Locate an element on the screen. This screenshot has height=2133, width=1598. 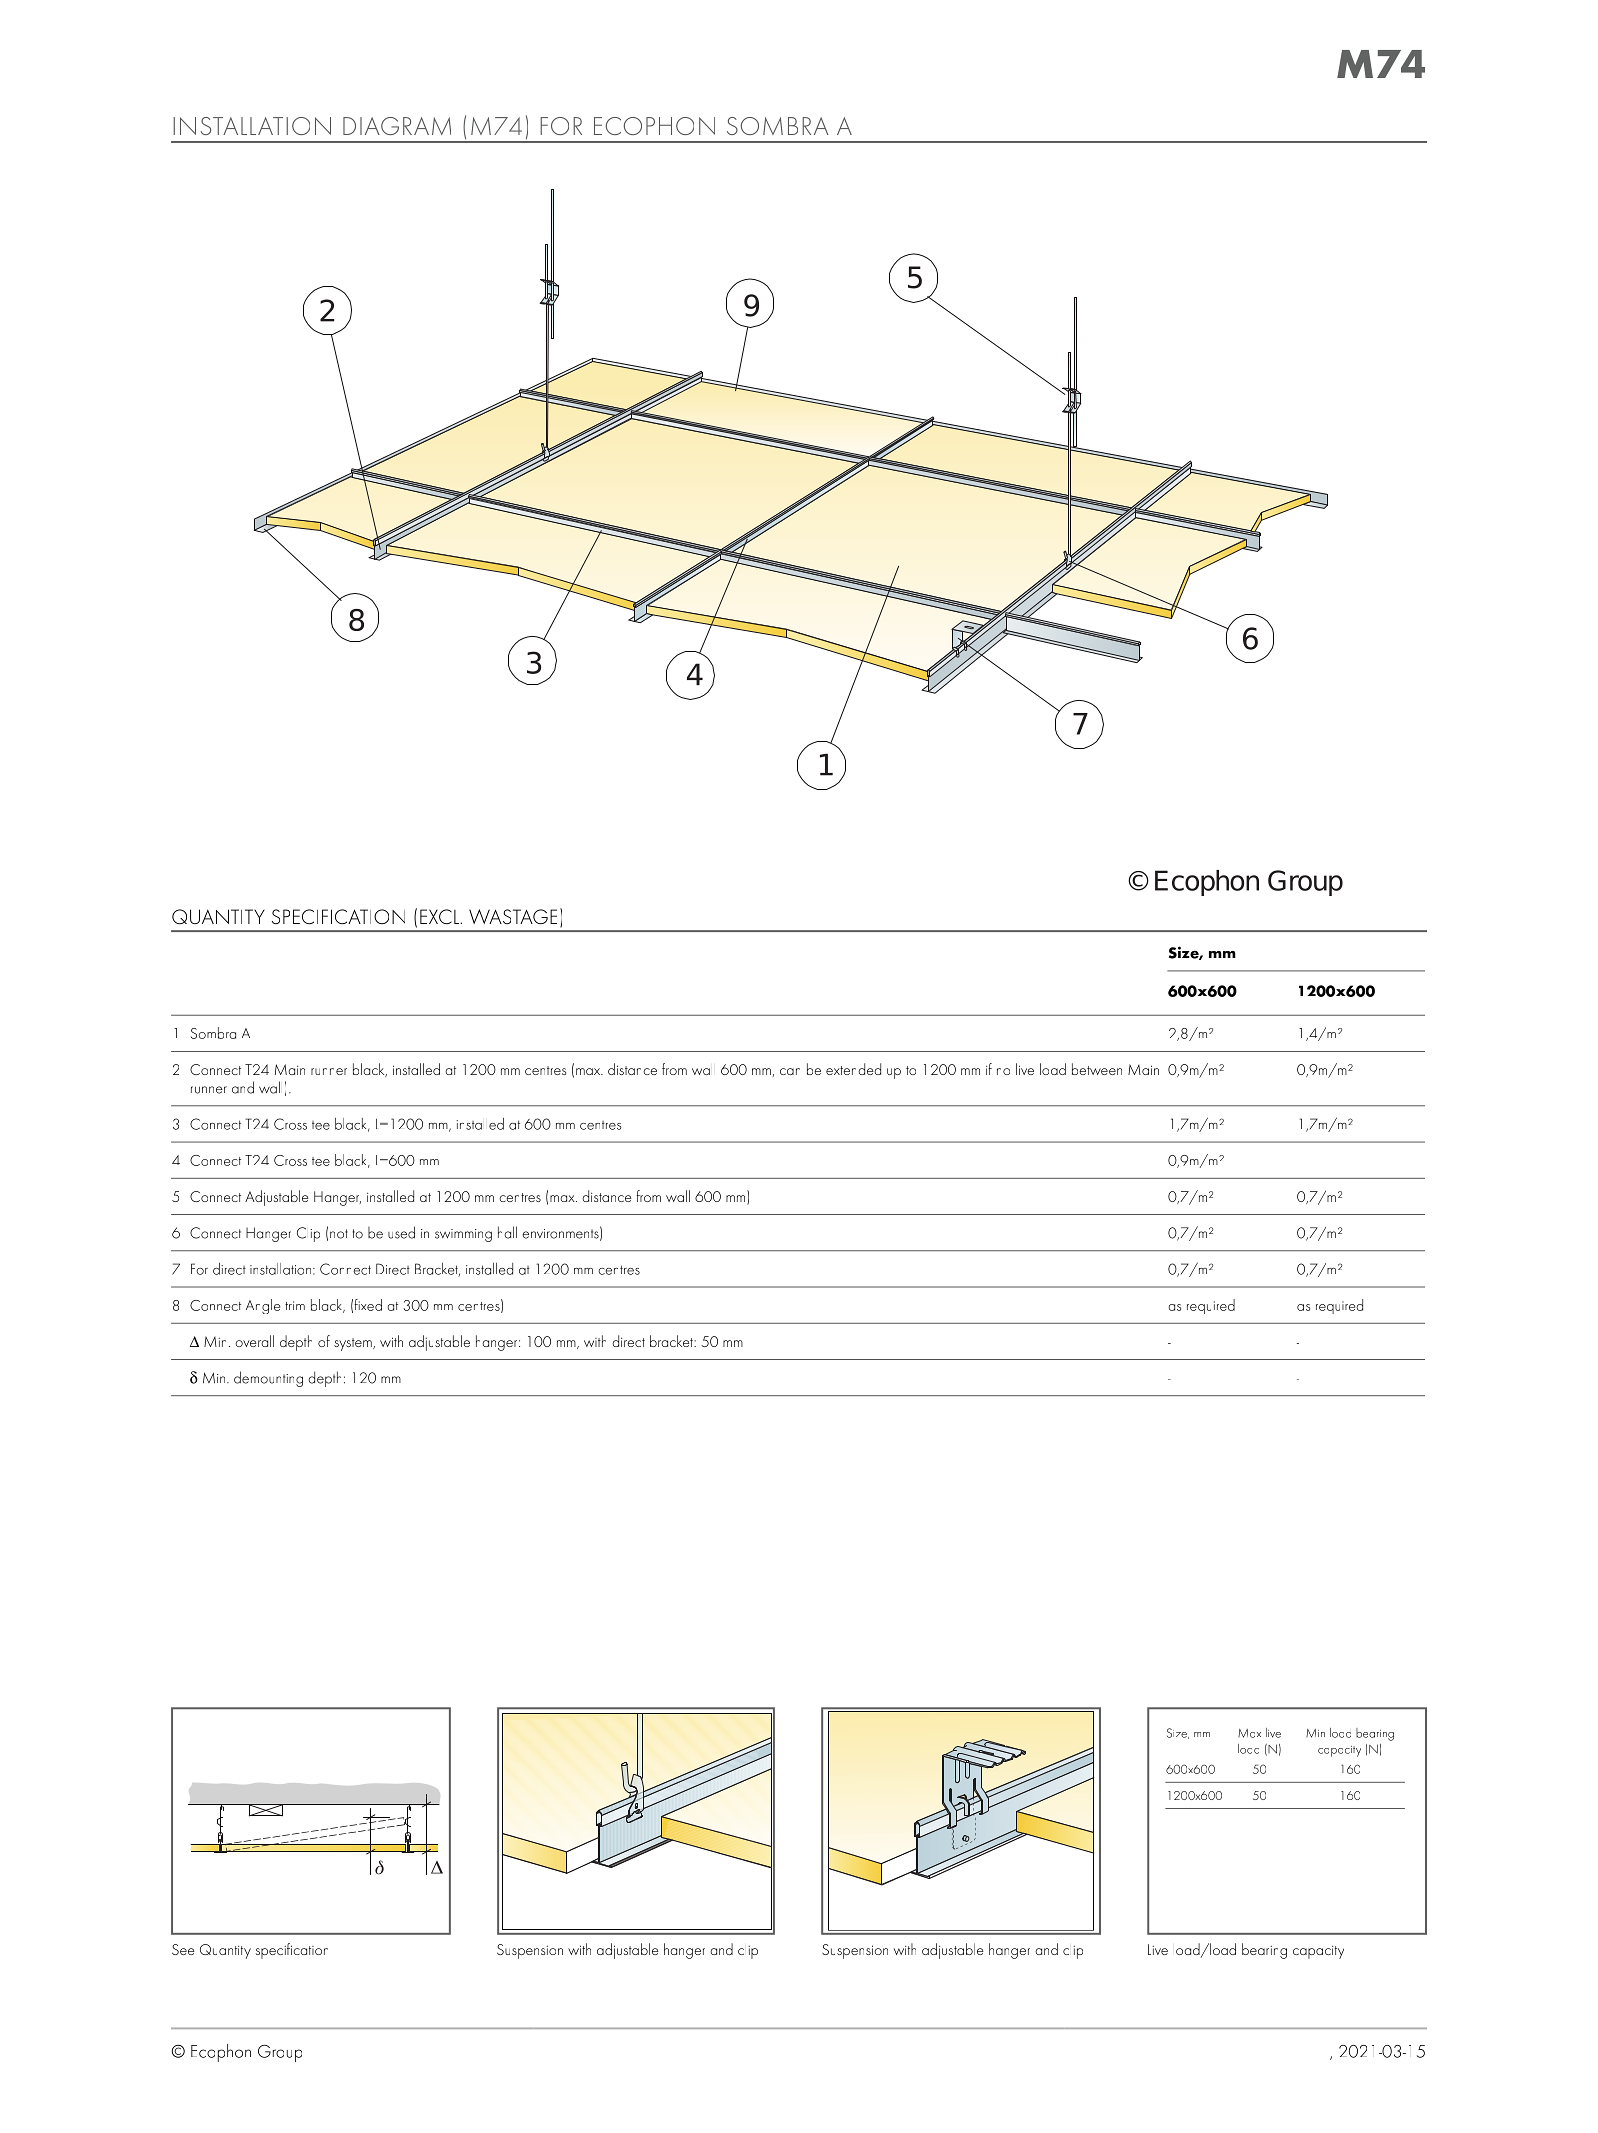
WASTAGE is located at coordinates (513, 917).
